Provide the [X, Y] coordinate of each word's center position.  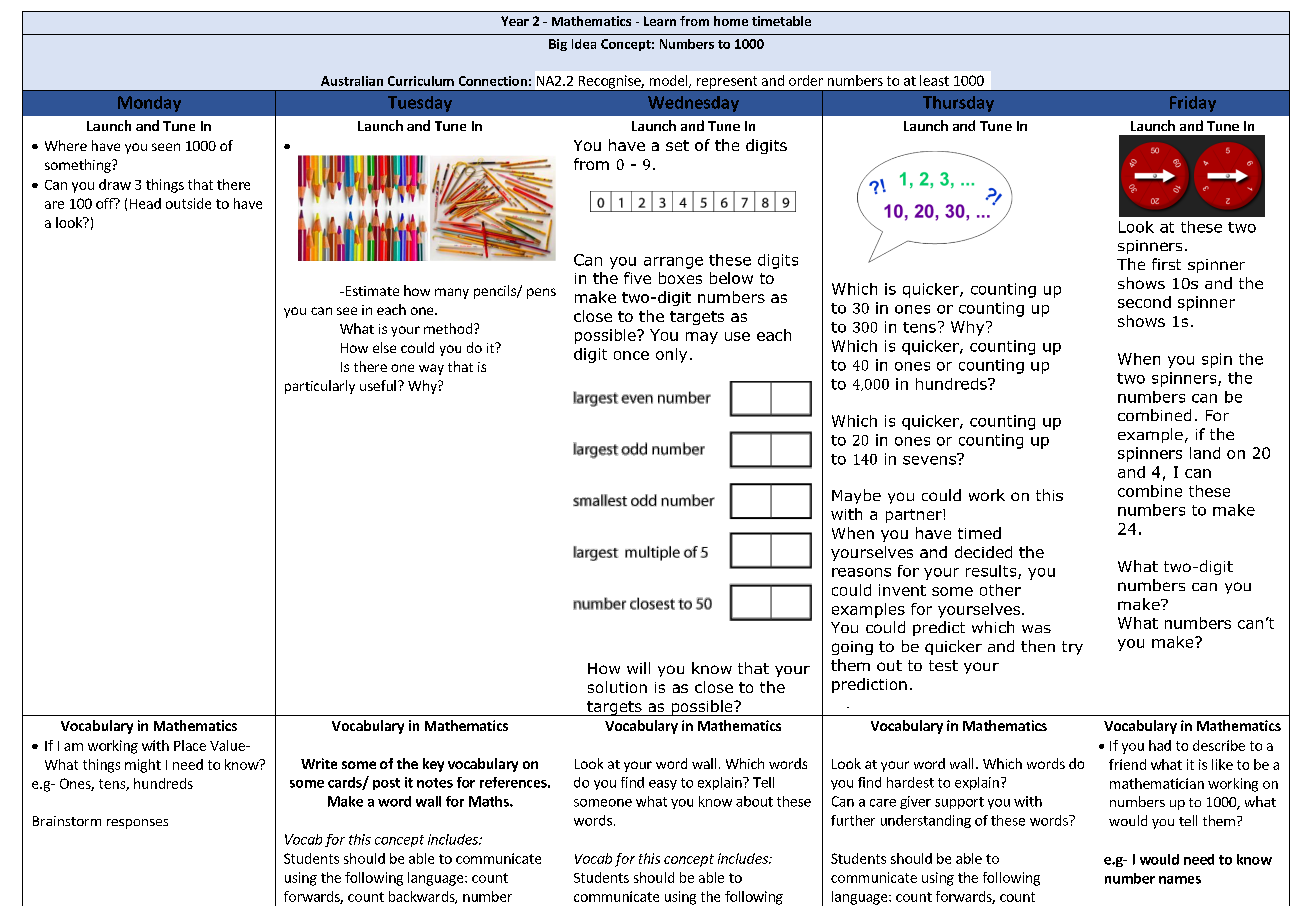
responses [137, 824]
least [934, 80]
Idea [584, 44]
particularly [320, 387]
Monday [149, 104]
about [754, 801]
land [1205, 453]
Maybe [856, 496]
